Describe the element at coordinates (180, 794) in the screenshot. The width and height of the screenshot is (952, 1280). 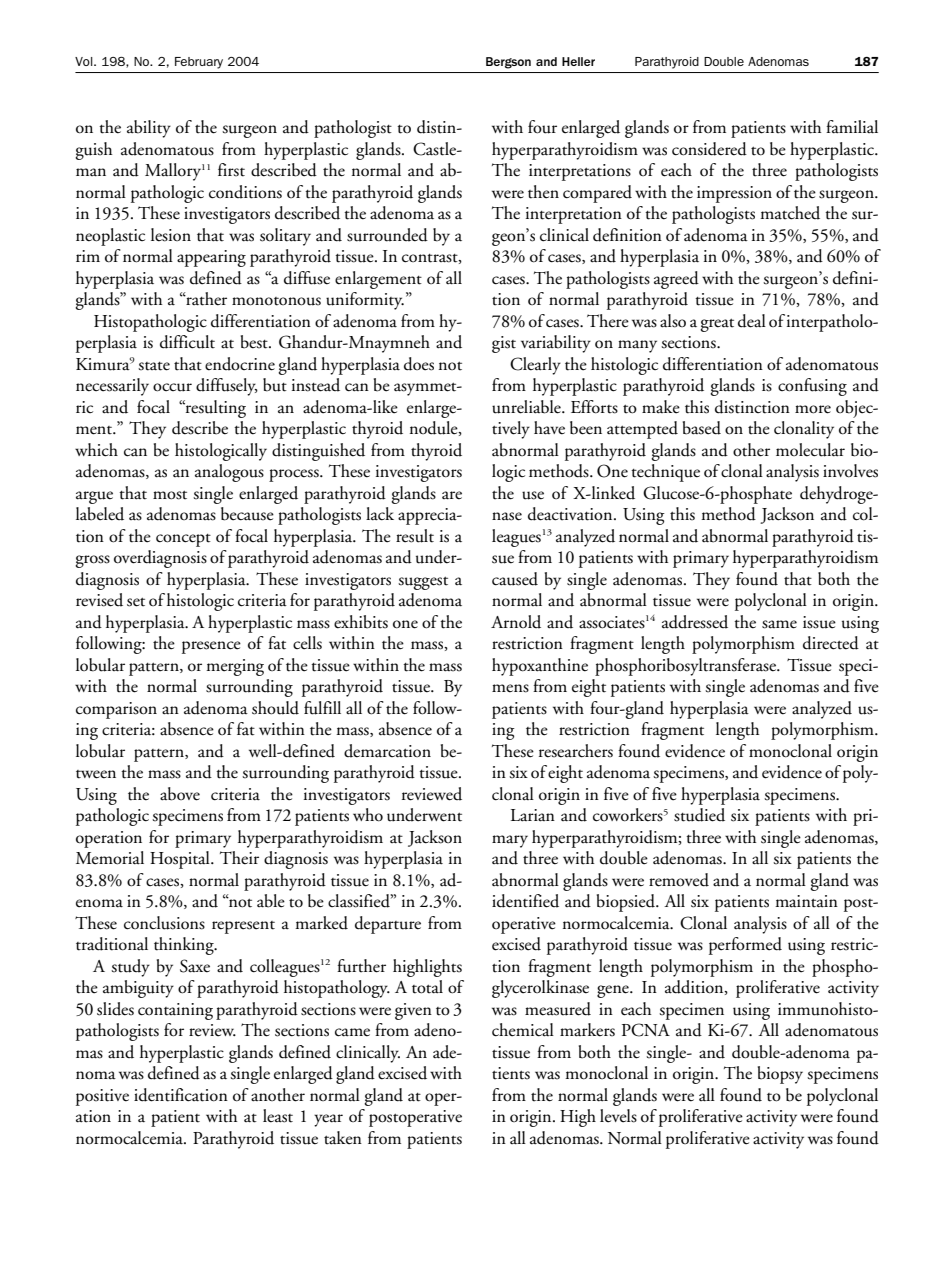
I see `above` at that location.
